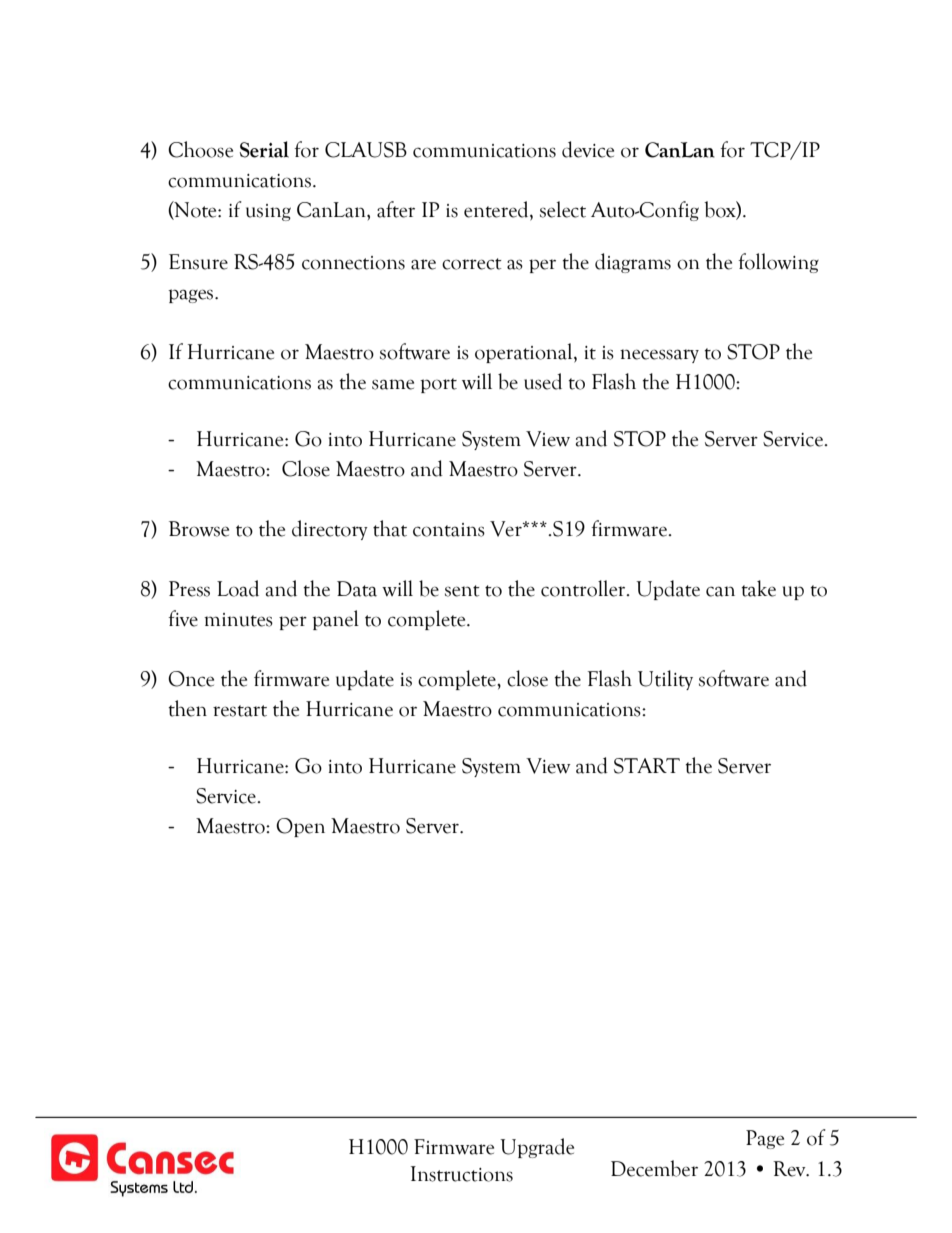 The image size is (952, 1233). What do you see at coordinates (497, 209) in the screenshot?
I see `entered` at bounding box center [497, 209].
